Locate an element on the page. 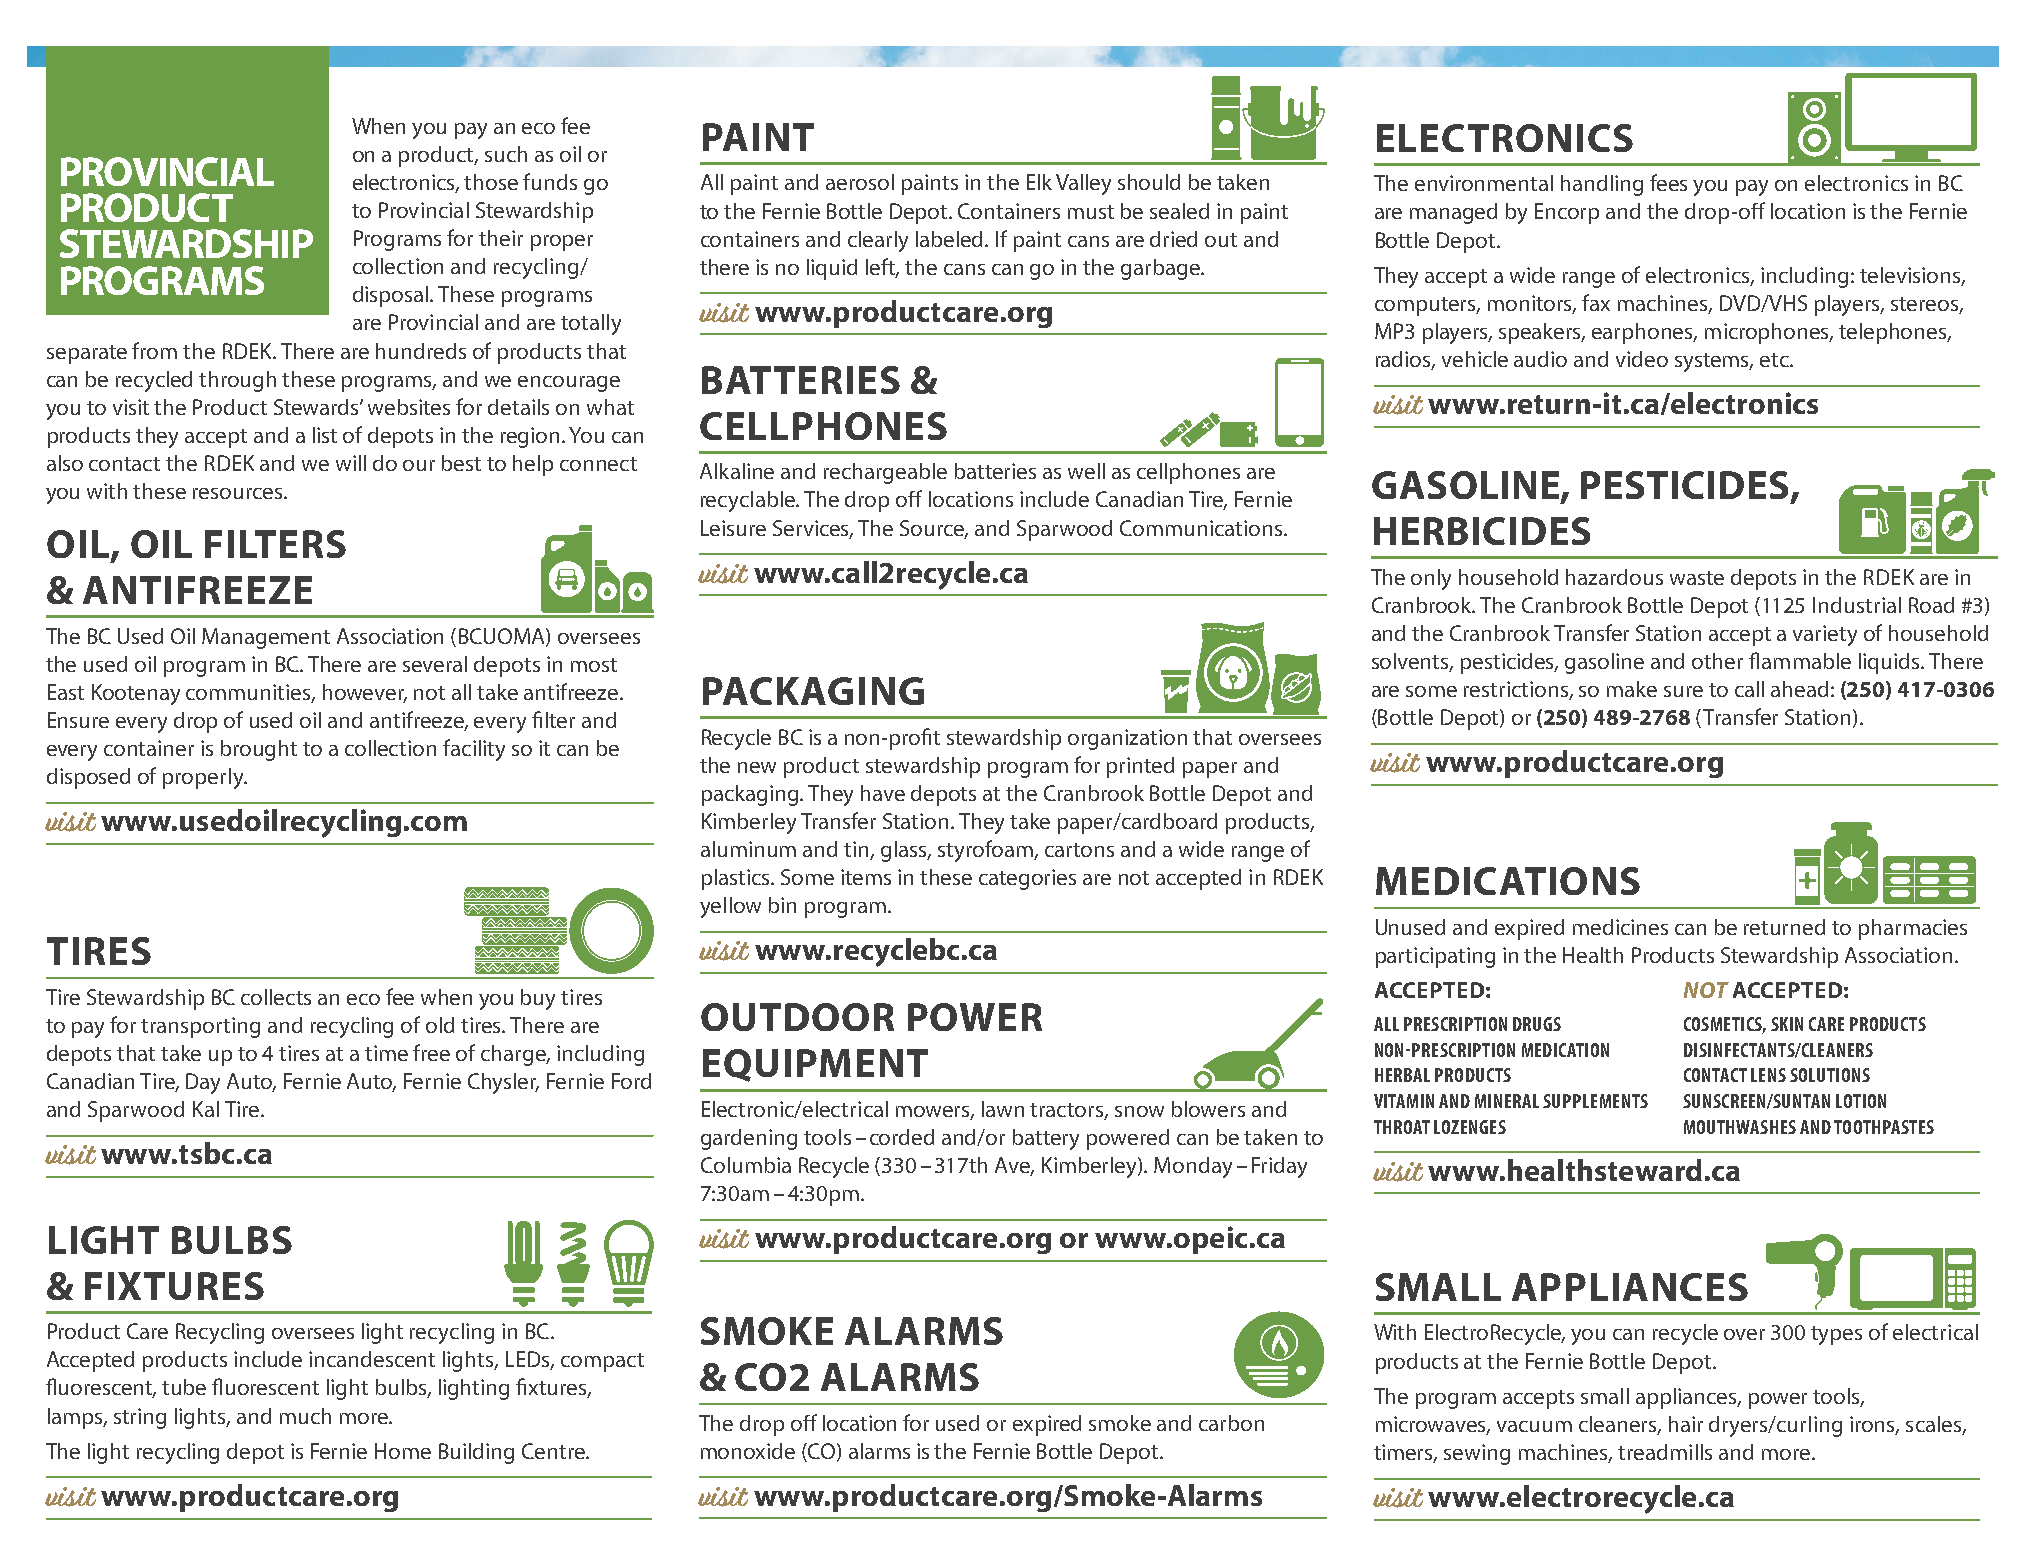  Communications is located at coordinates (1202, 528).
